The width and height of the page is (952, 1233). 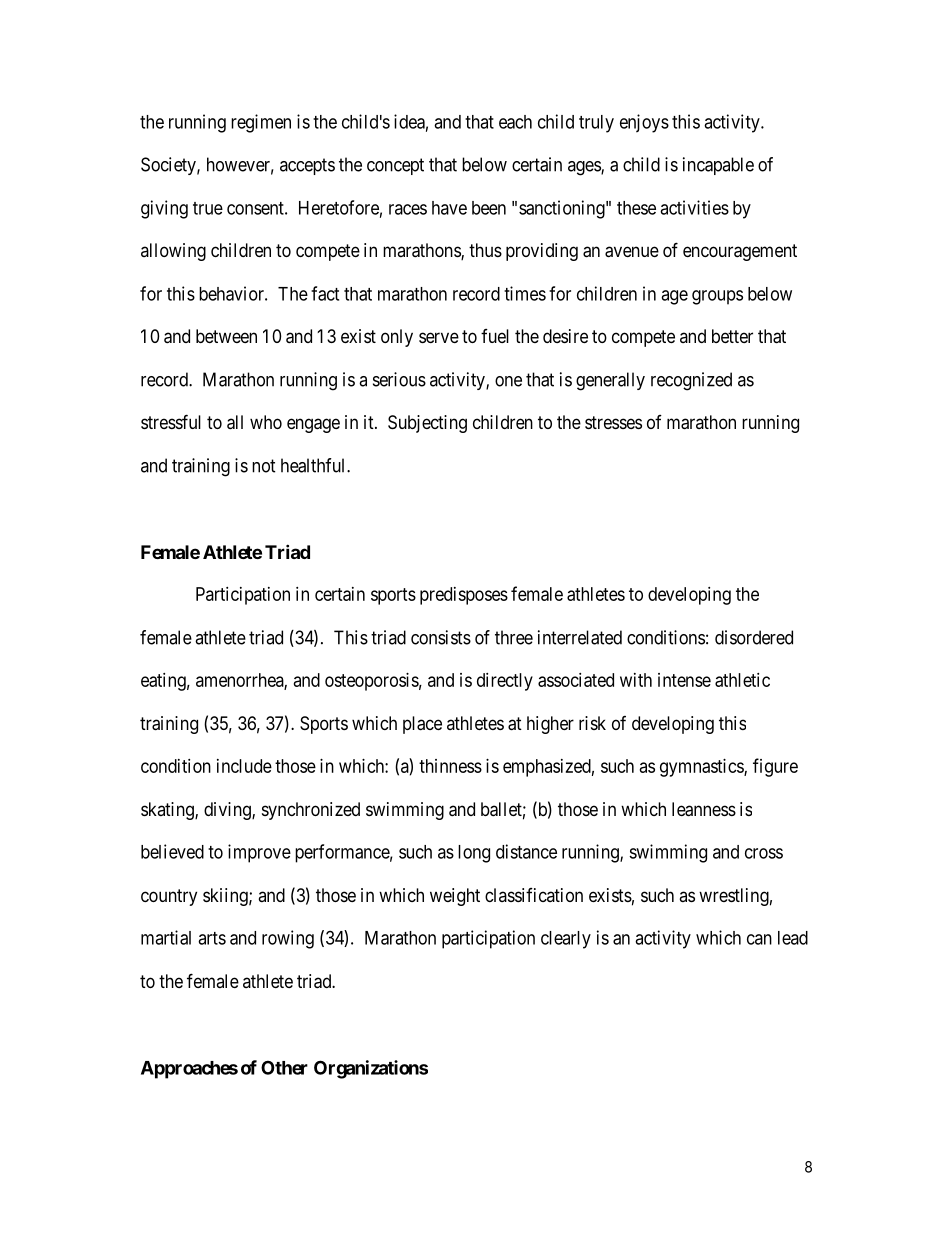 What do you see at coordinates (474, 854) in the page?
I see `long` at bounding box center [474, 854].
